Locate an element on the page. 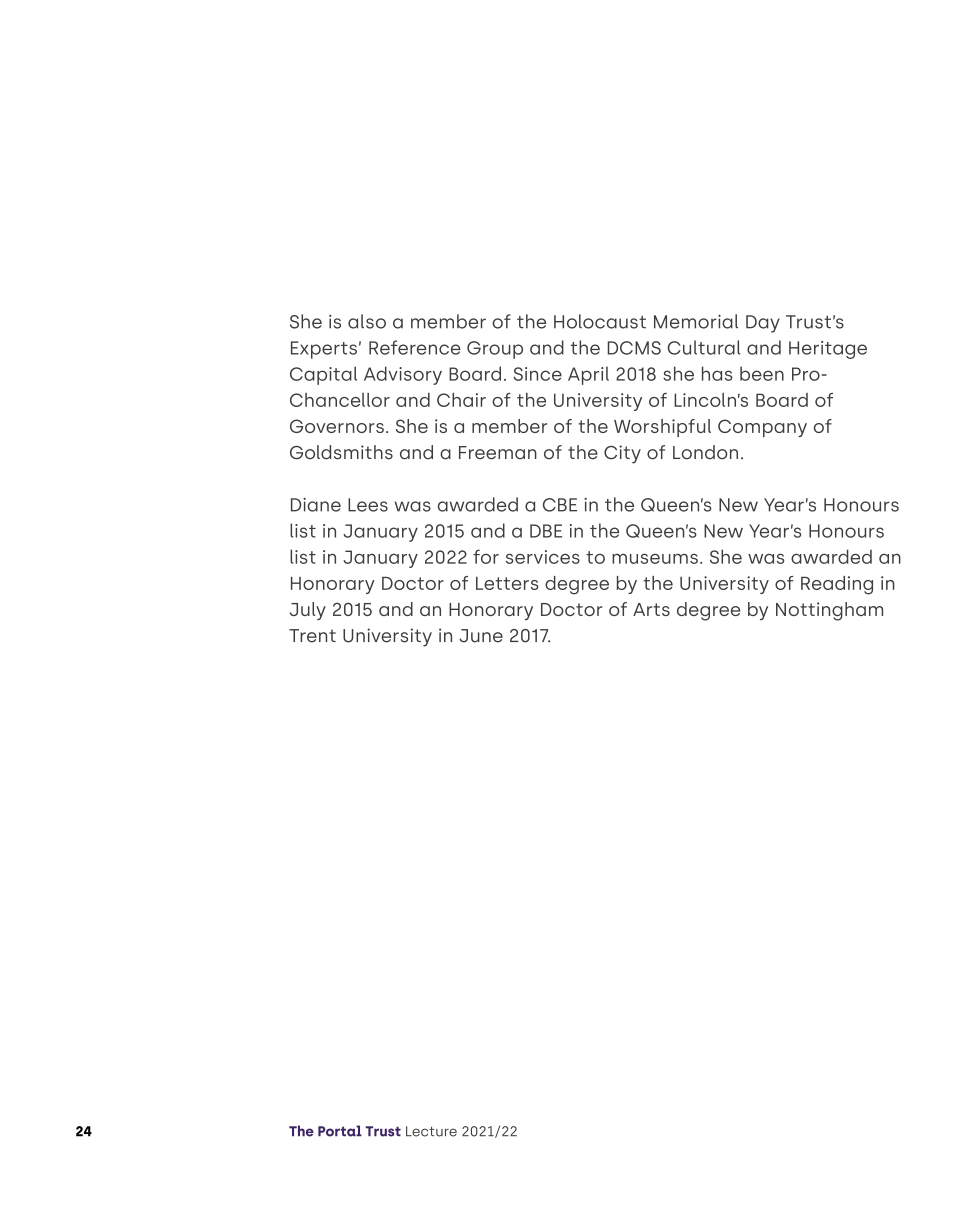 The height and width of the document is (1206, 980). July is located at coordinates (308, 611).
